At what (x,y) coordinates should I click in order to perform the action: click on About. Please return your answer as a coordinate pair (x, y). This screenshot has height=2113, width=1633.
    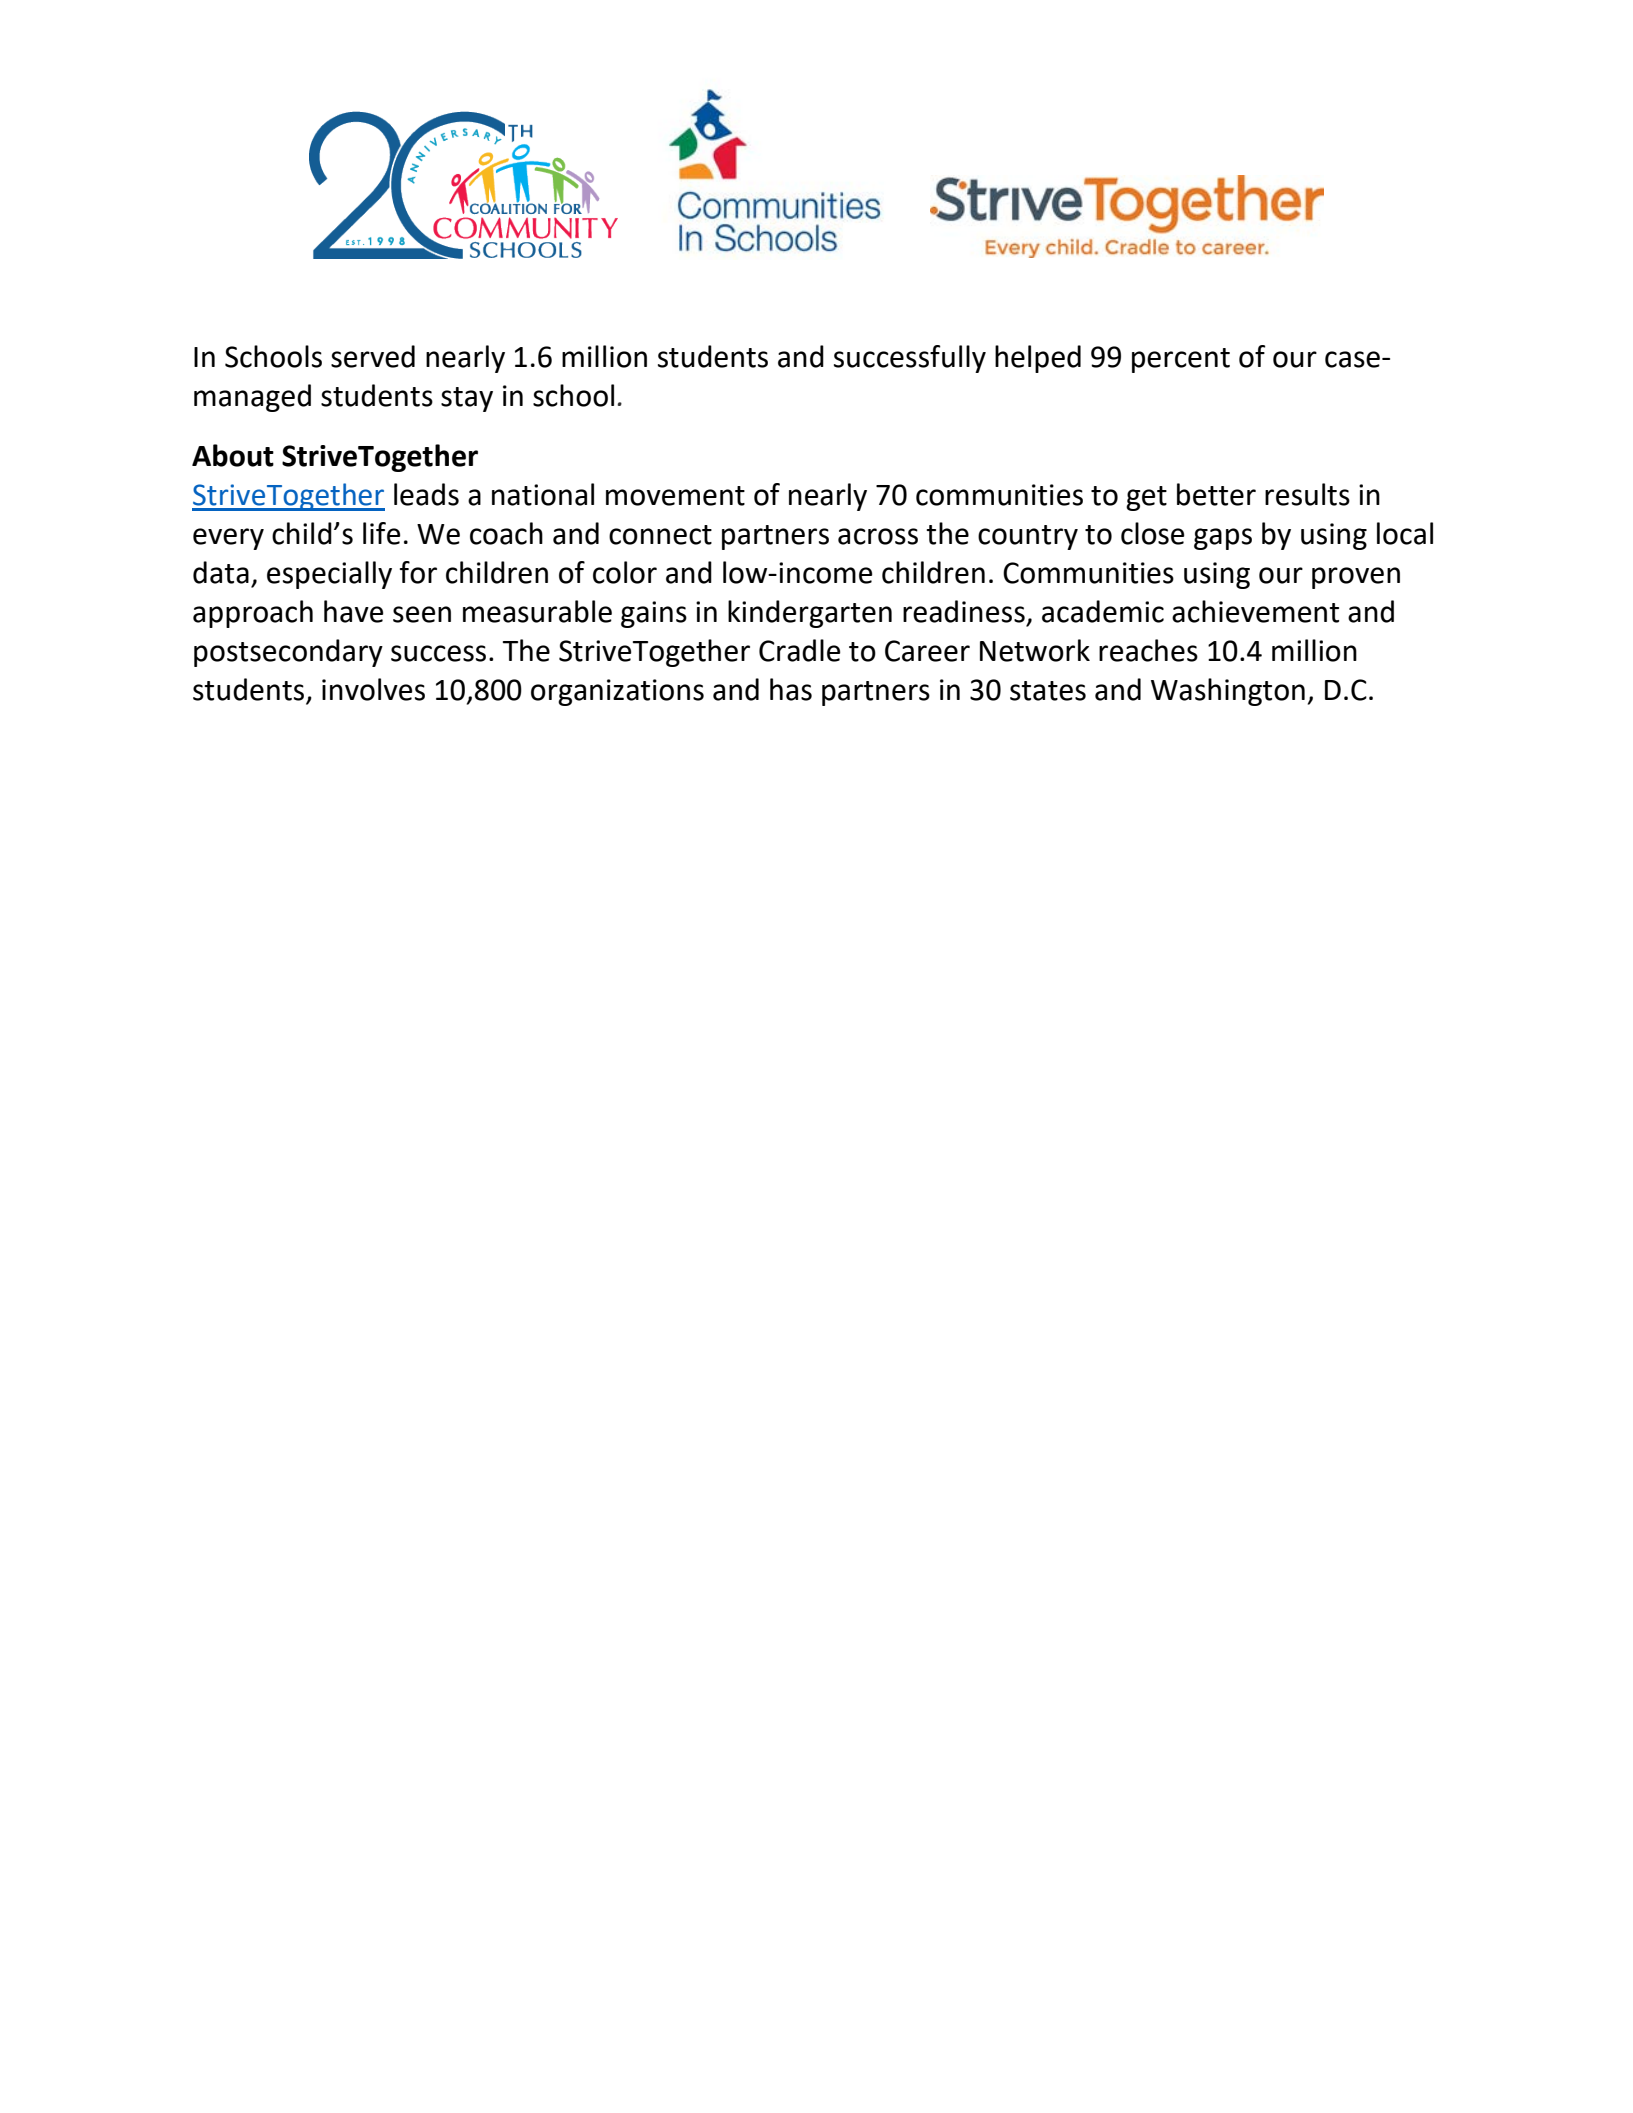
    Looking at the image, I should click on (233, 455).
